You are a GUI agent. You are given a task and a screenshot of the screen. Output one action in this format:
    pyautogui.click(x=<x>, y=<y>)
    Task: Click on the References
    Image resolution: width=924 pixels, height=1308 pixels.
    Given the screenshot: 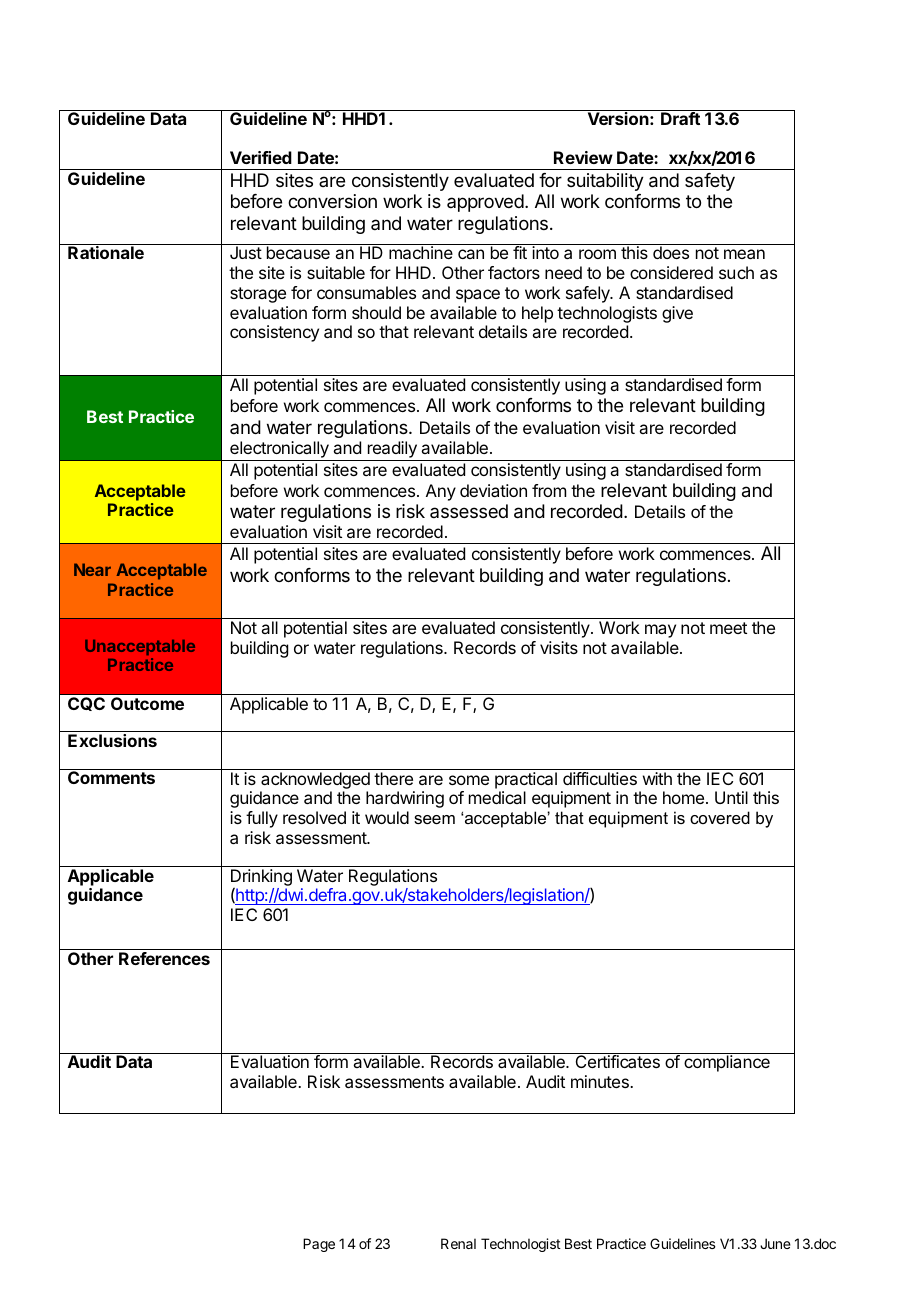 What is the action you would take?
    pyautogui.click(x=164, y=958)
